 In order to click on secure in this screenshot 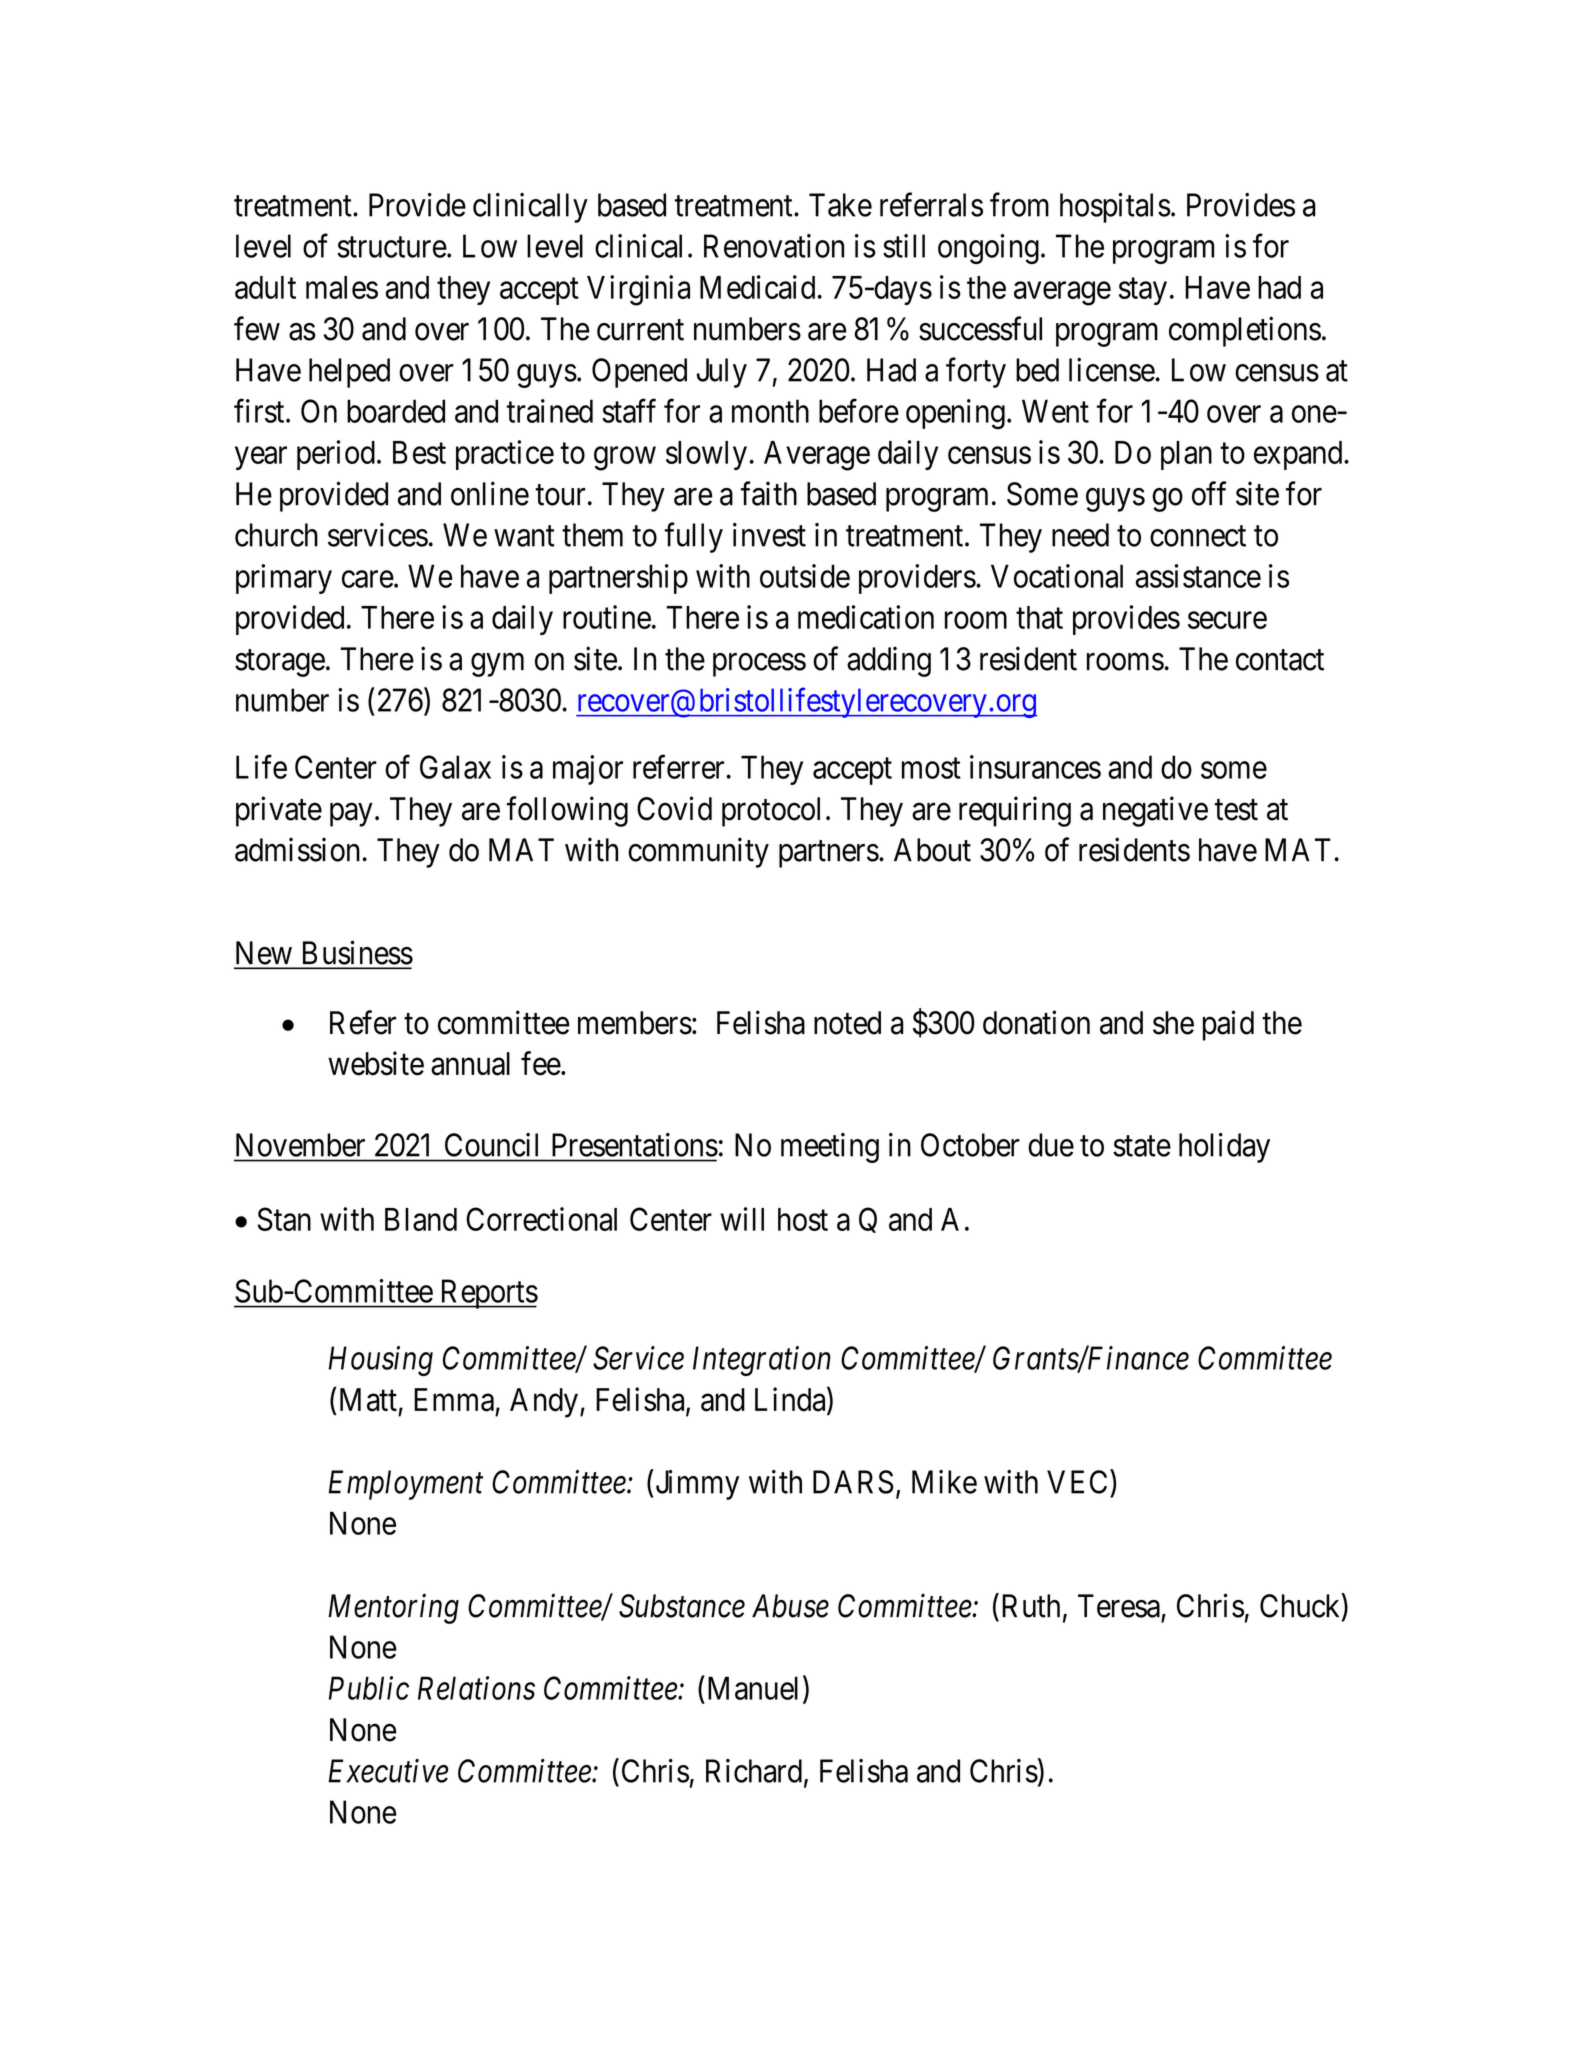, I will do `click(1227, 620)`.
